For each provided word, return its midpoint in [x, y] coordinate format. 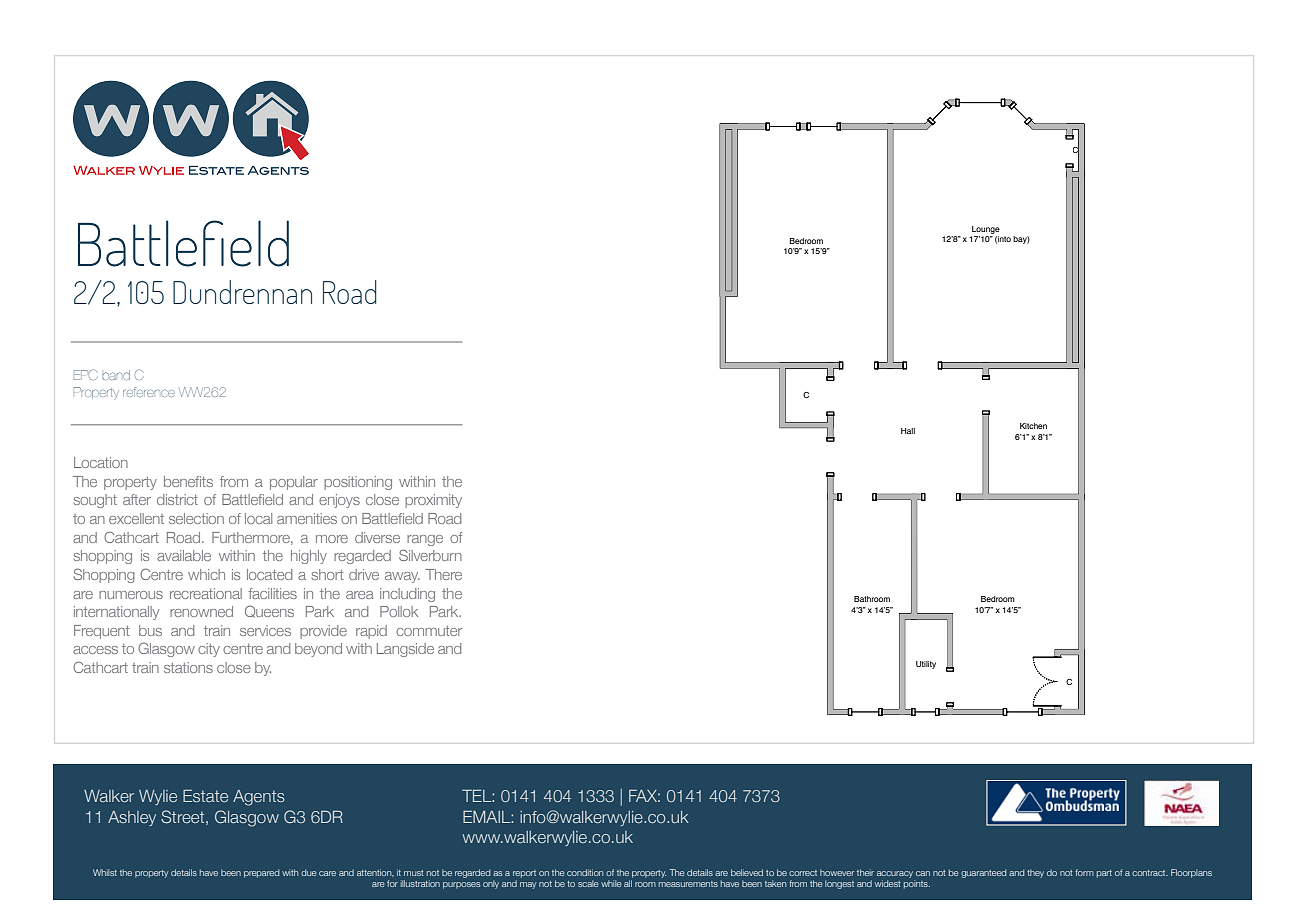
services [265, 630]
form [1084, 872]
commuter [429, 631]
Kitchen [1033, 426]
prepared [261, 873]
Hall [908, 431]
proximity [433, 501]
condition [585, 872]
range [425, 540]
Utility [926, 665]
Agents [259, 798]
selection [196, 518]
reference [149, 392]
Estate [205, 796]
